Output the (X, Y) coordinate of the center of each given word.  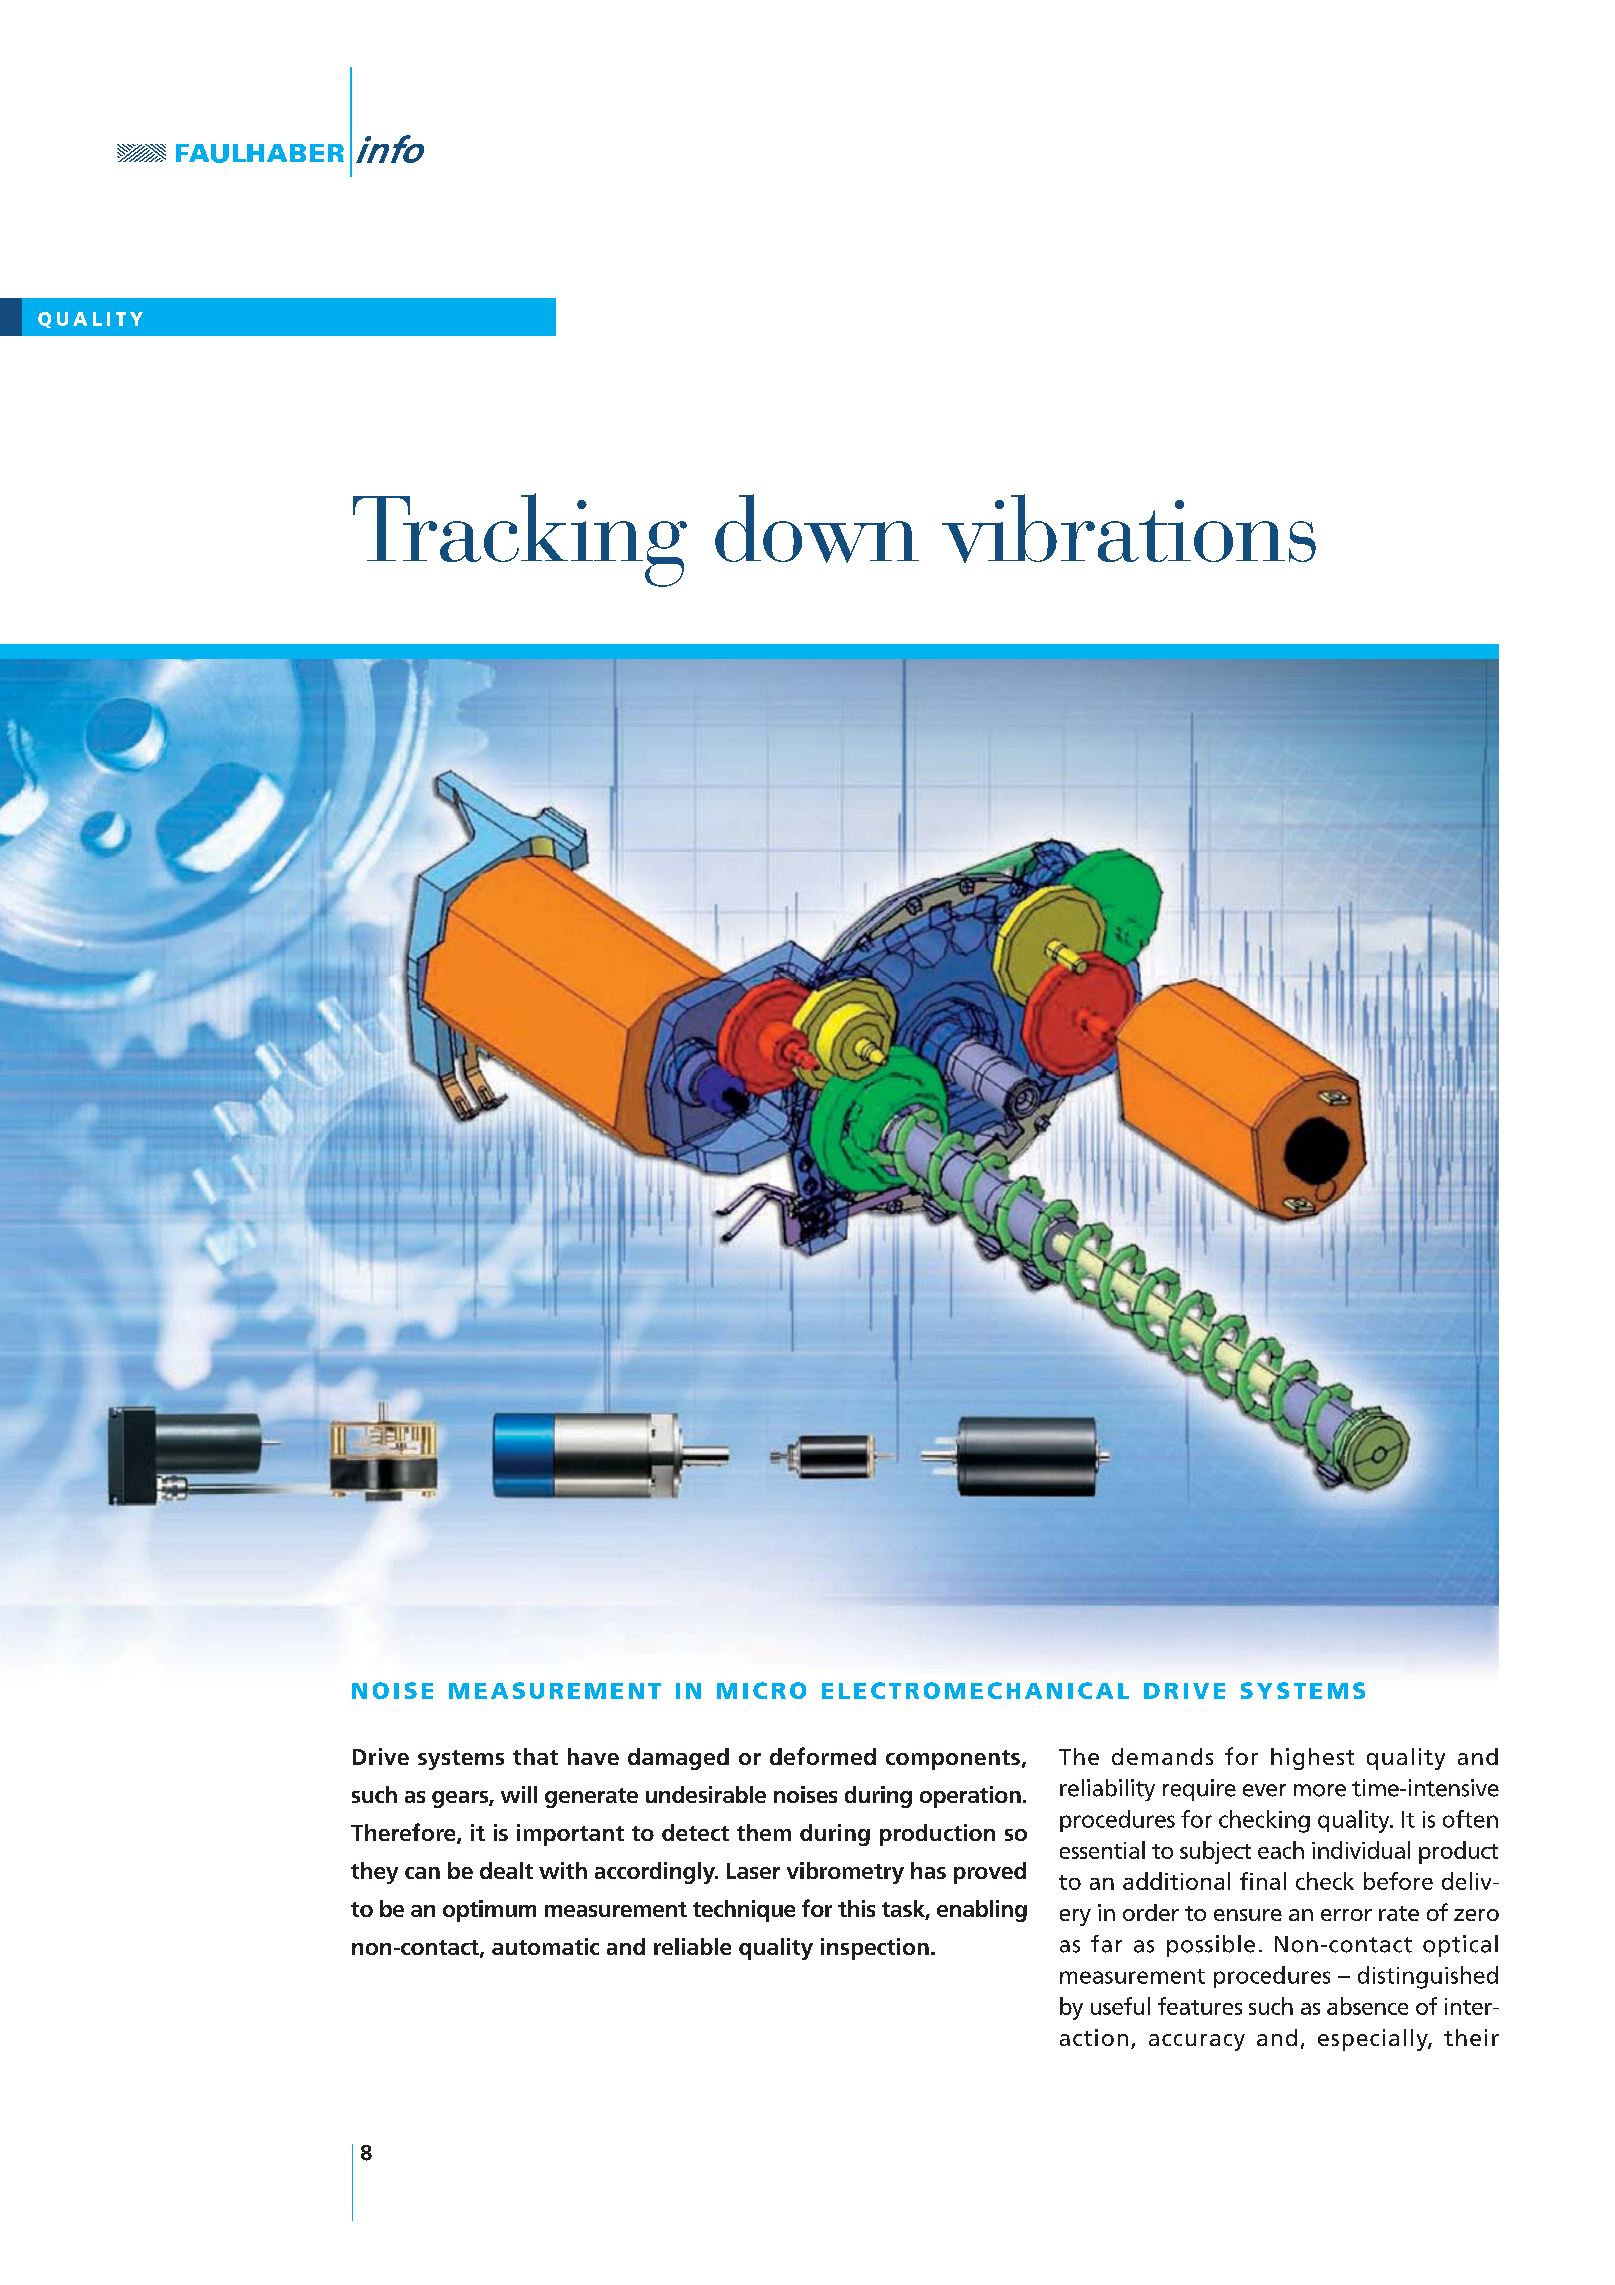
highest (1312, 1759)
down (817, 528)
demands (1162, 1756)
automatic (545, 1946)
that (535, 1756)
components (953, 1760)
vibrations (1129, 528)
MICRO (761, 1690)
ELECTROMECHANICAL (975, 1690)
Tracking (520, 540)
